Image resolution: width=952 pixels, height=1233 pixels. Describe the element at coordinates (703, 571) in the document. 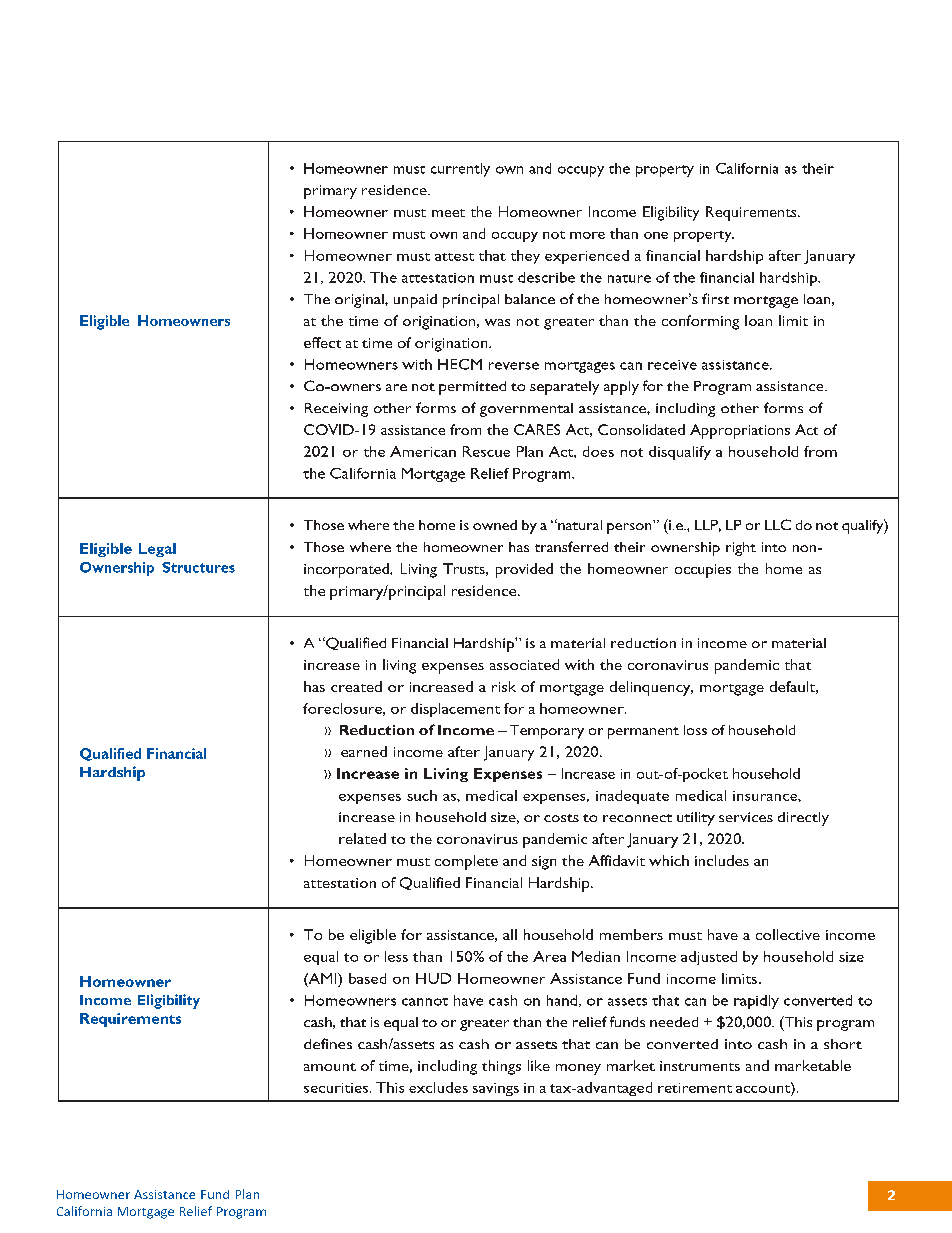

I see `occupies` at that location.
